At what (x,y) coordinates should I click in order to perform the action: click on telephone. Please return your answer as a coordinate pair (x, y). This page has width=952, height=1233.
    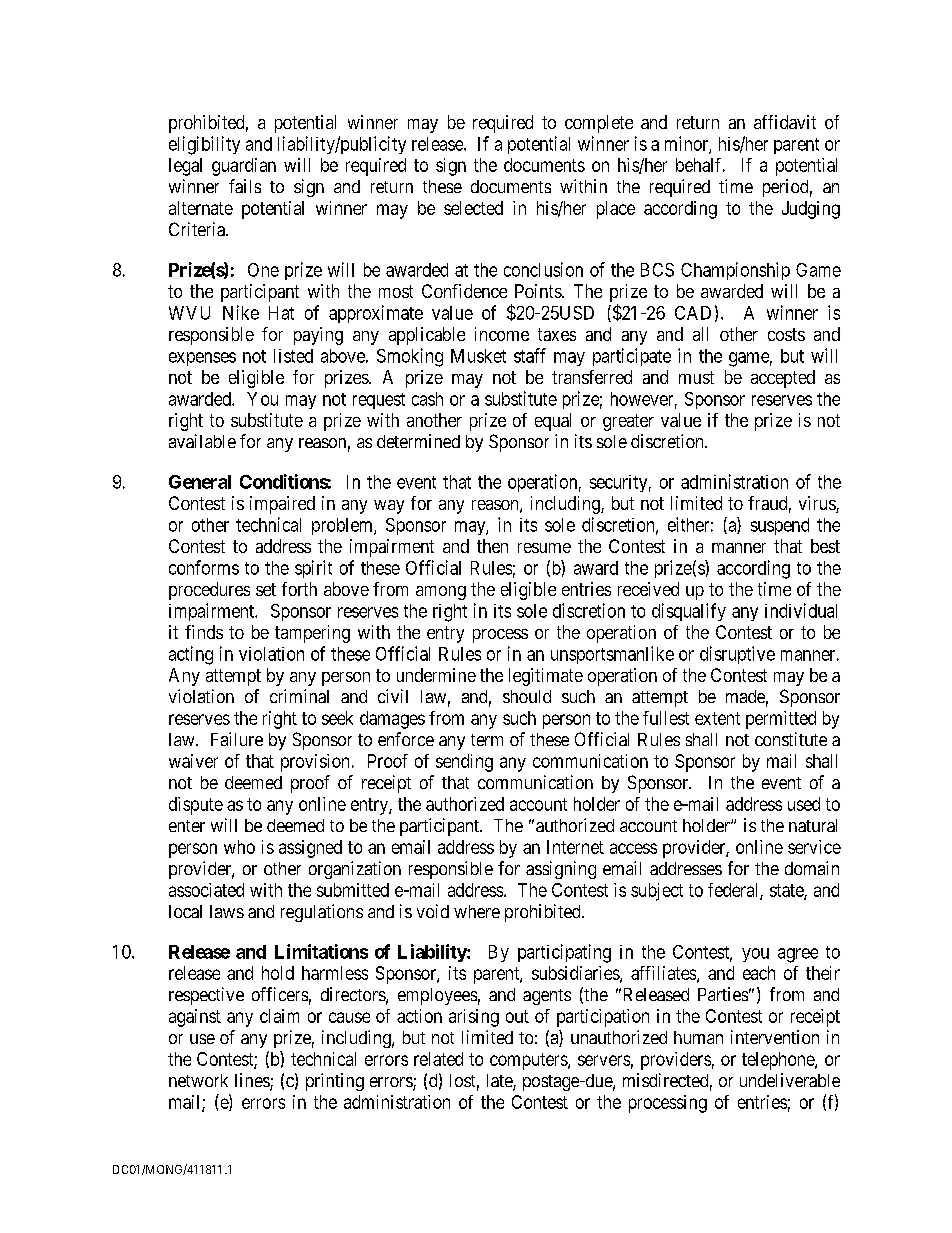
    Looking at the image, I should click on (779, 1061).
